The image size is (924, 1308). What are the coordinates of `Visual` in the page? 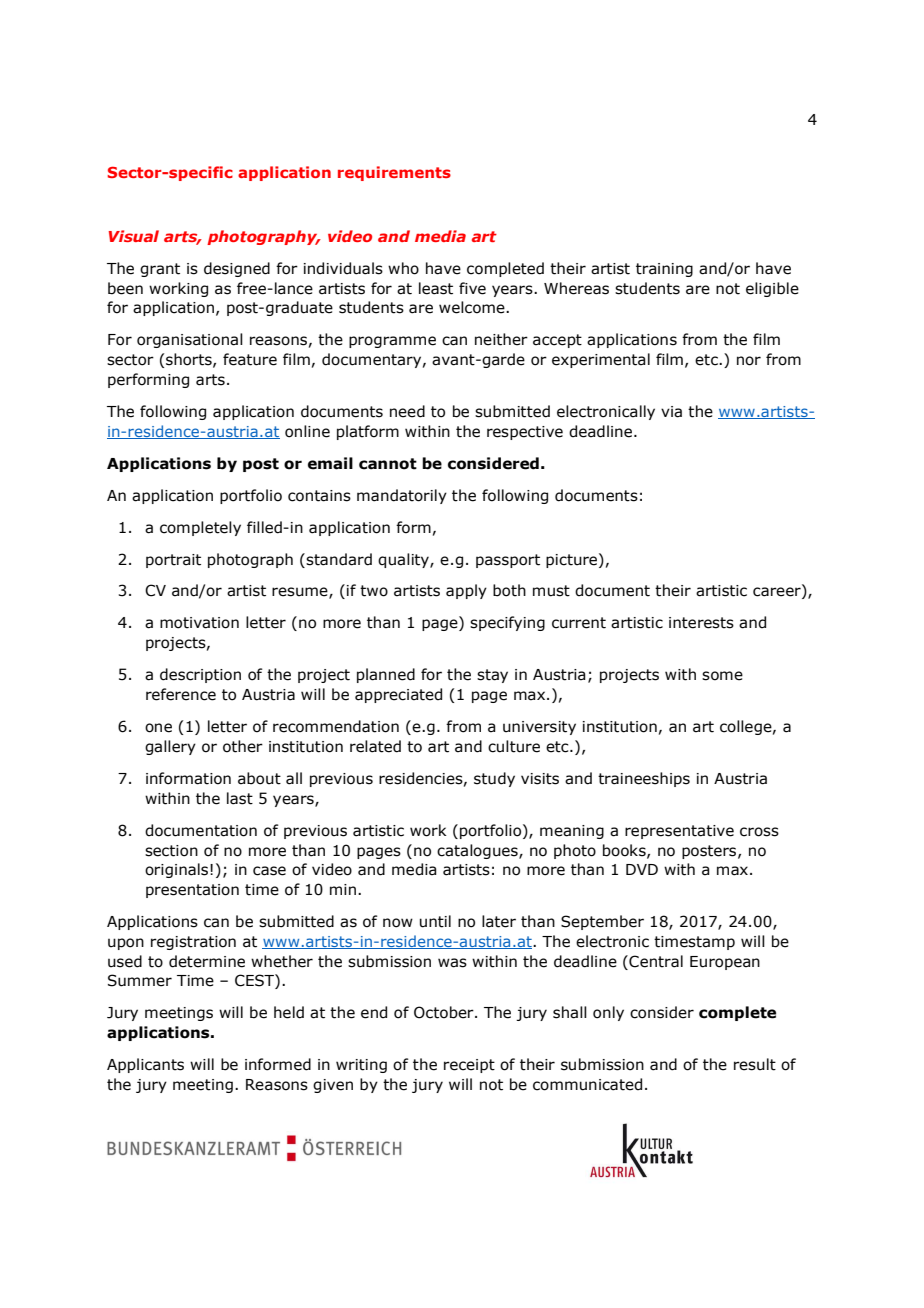 It's located at (134, 236).
